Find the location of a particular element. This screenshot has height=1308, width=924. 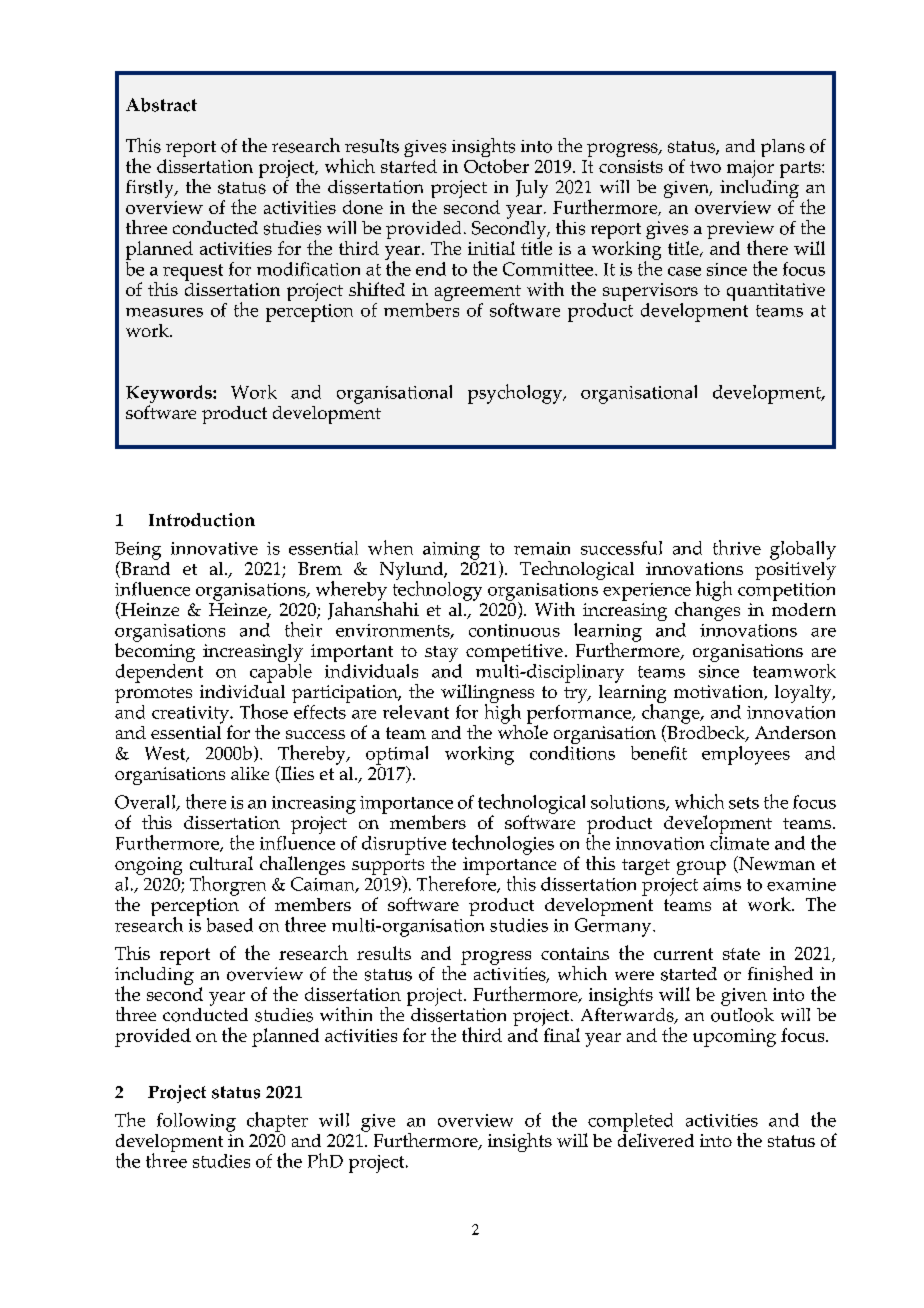

October is located at coordinates (496, 166).
